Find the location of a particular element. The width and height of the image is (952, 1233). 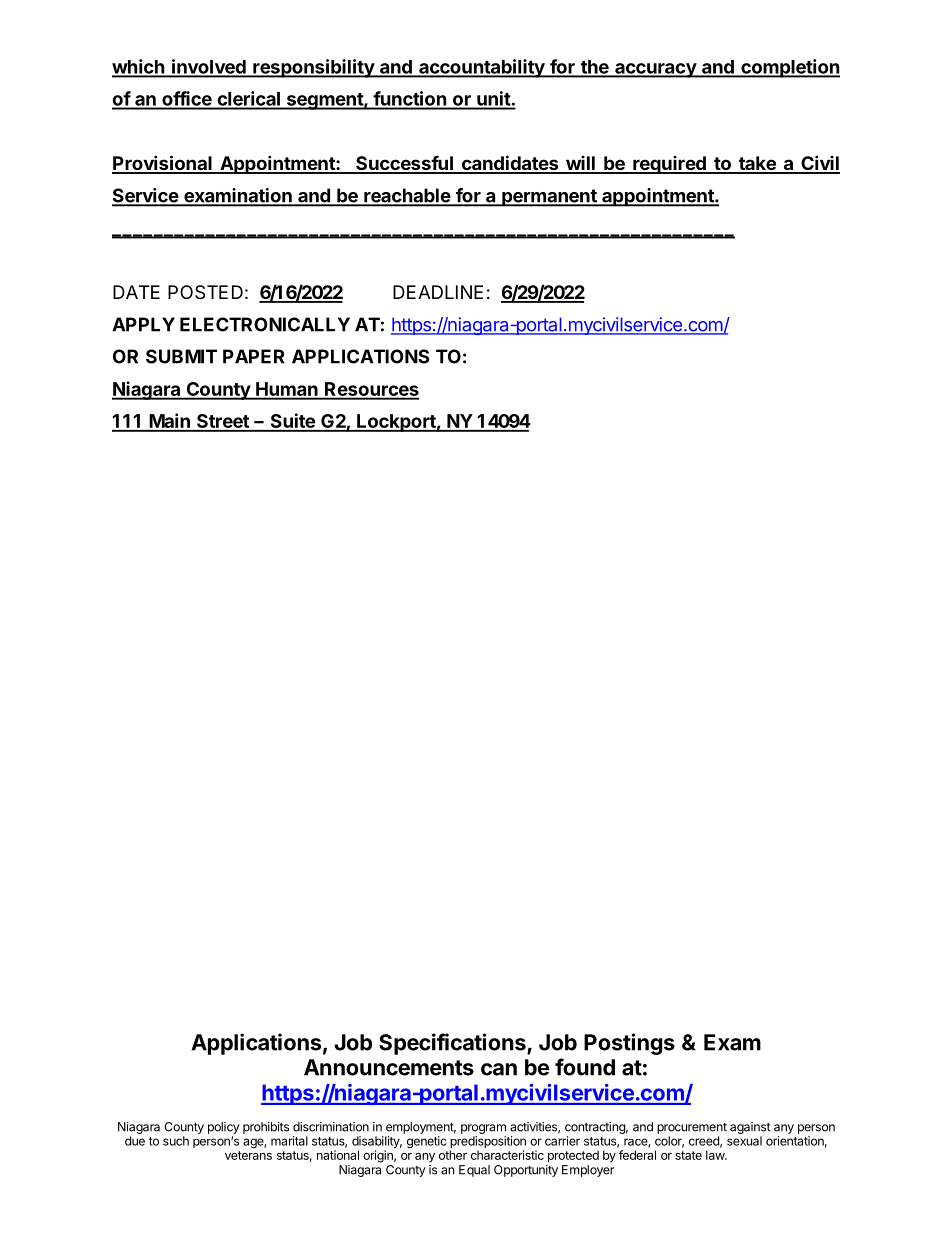

Street is located at coordinates (222, 422).
